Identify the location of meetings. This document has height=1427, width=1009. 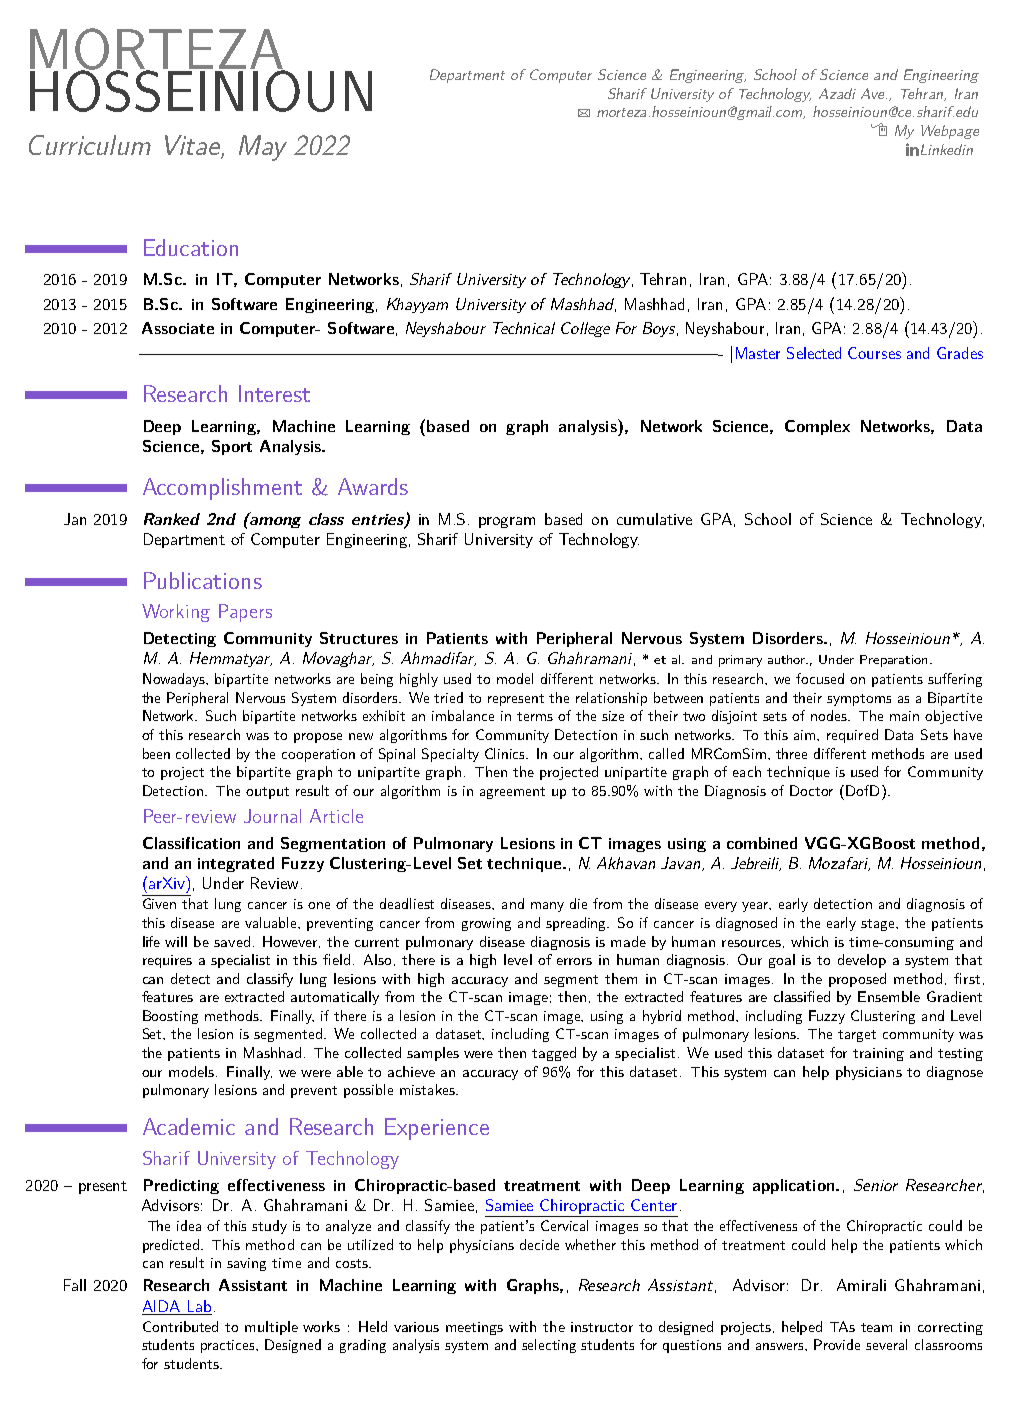
(474, 1328).
